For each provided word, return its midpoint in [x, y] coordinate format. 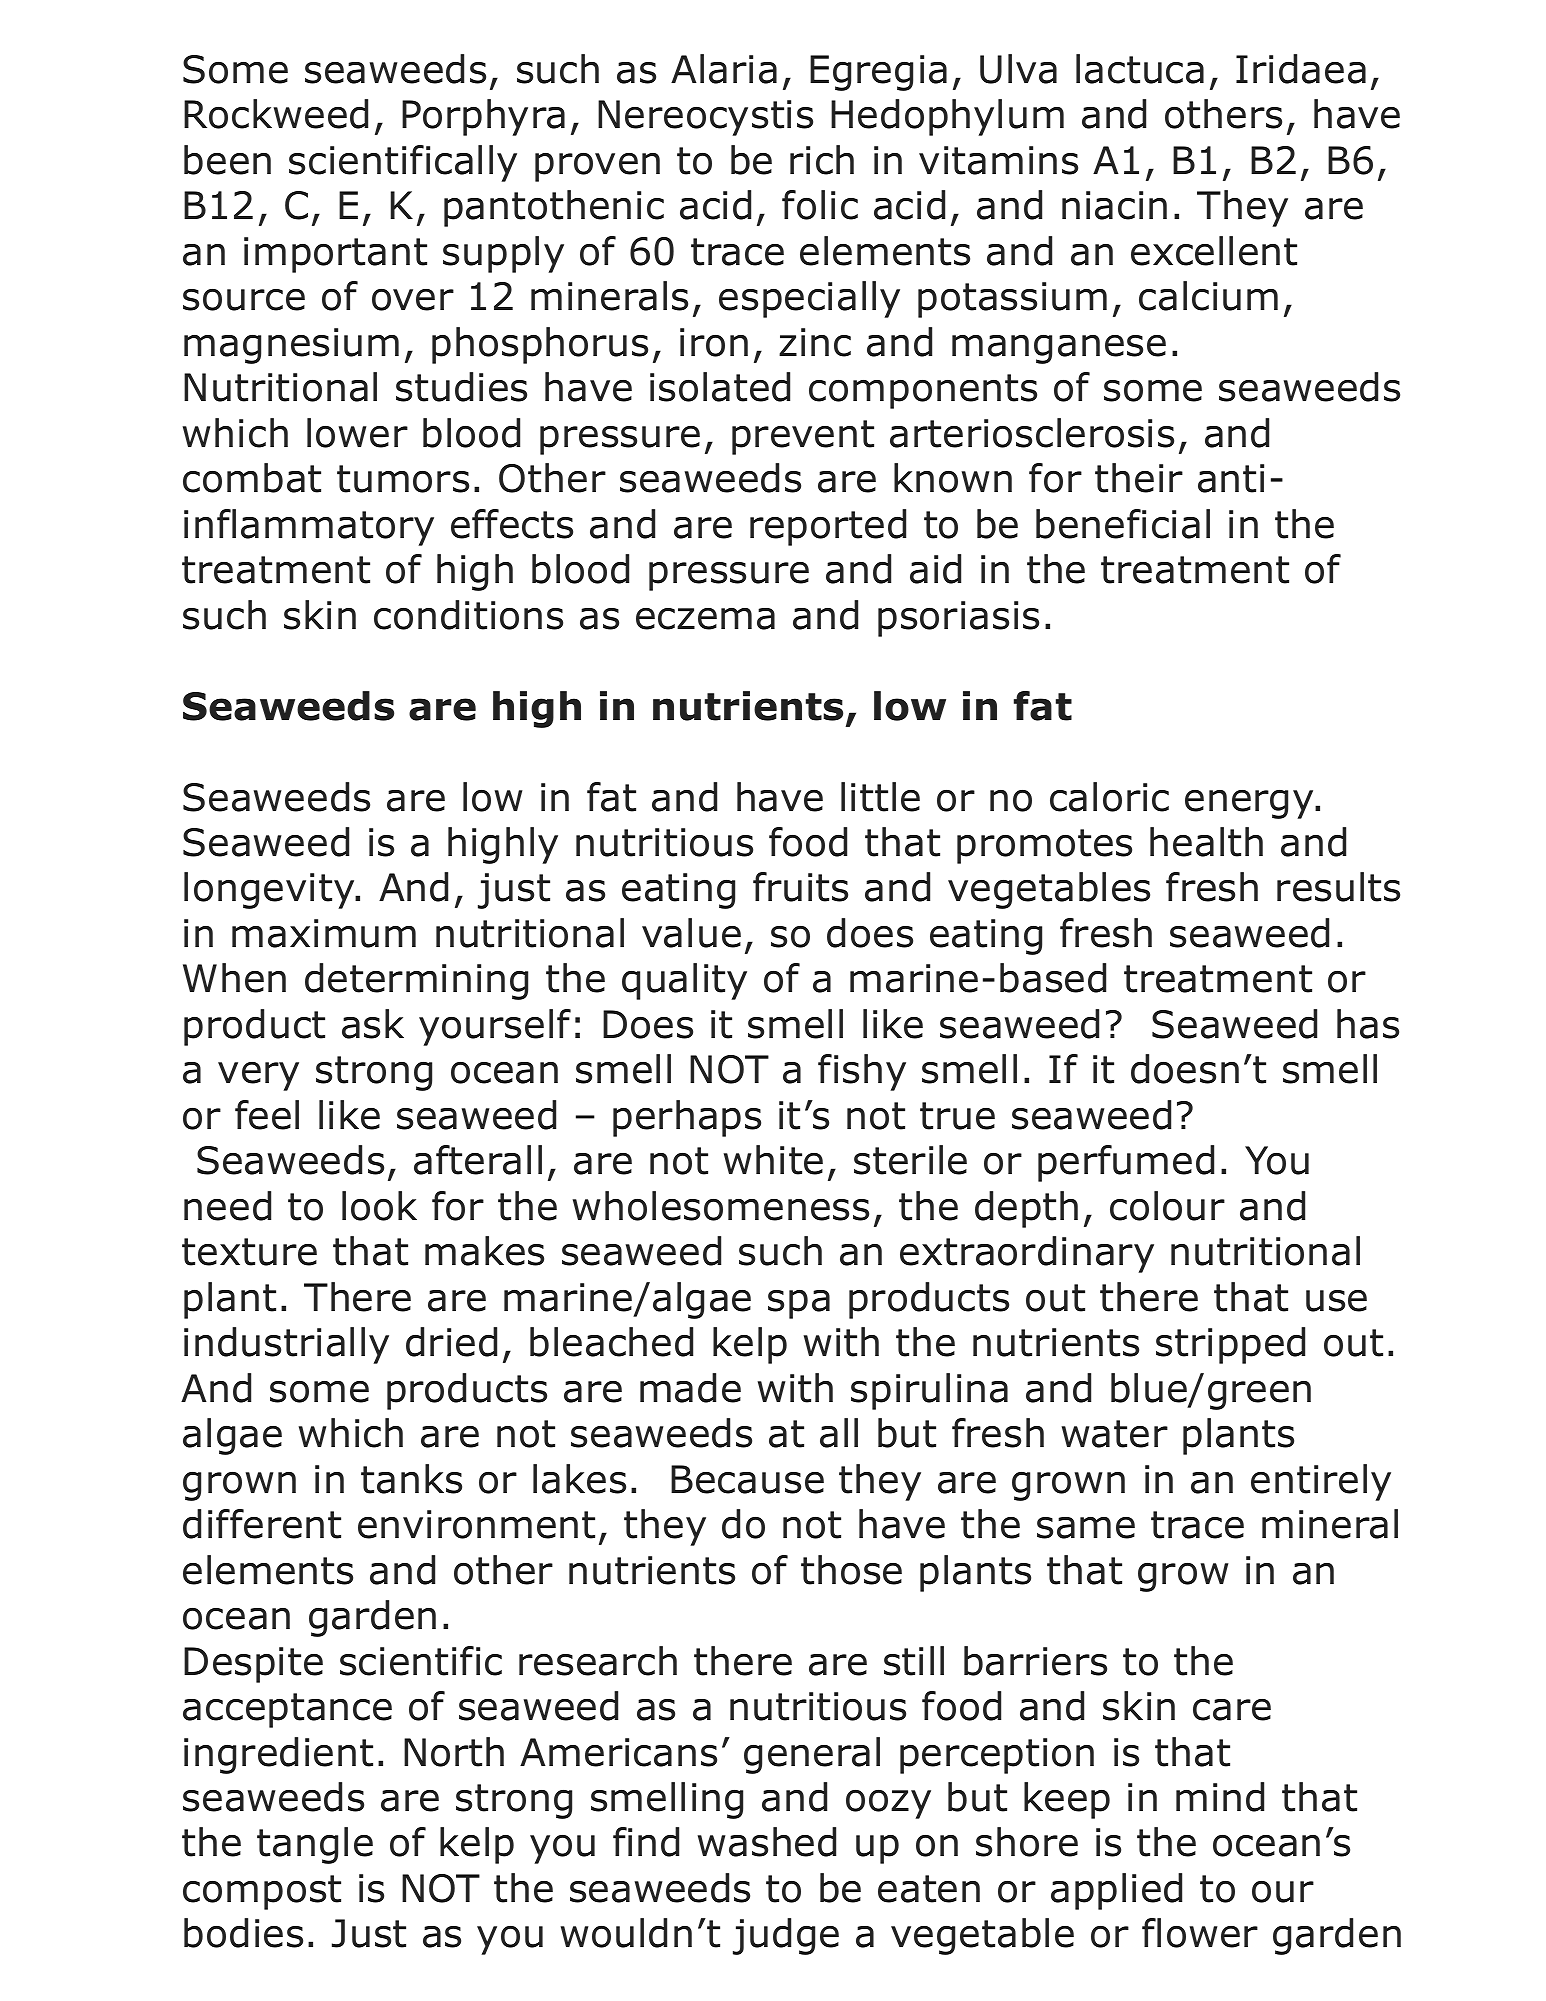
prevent [803, 437]
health [1206, 842]
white [773, 1160]
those [851, 1570]
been [227, 160]
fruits [800, 887]
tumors [403, 479]
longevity [270, 890]
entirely [1321, 1482]
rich [822, 160]
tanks [411, 1479]
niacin [1114, 205]
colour [1167, 1206]
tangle [315, 1845]
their [1139, 478]
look [379, 1206]
